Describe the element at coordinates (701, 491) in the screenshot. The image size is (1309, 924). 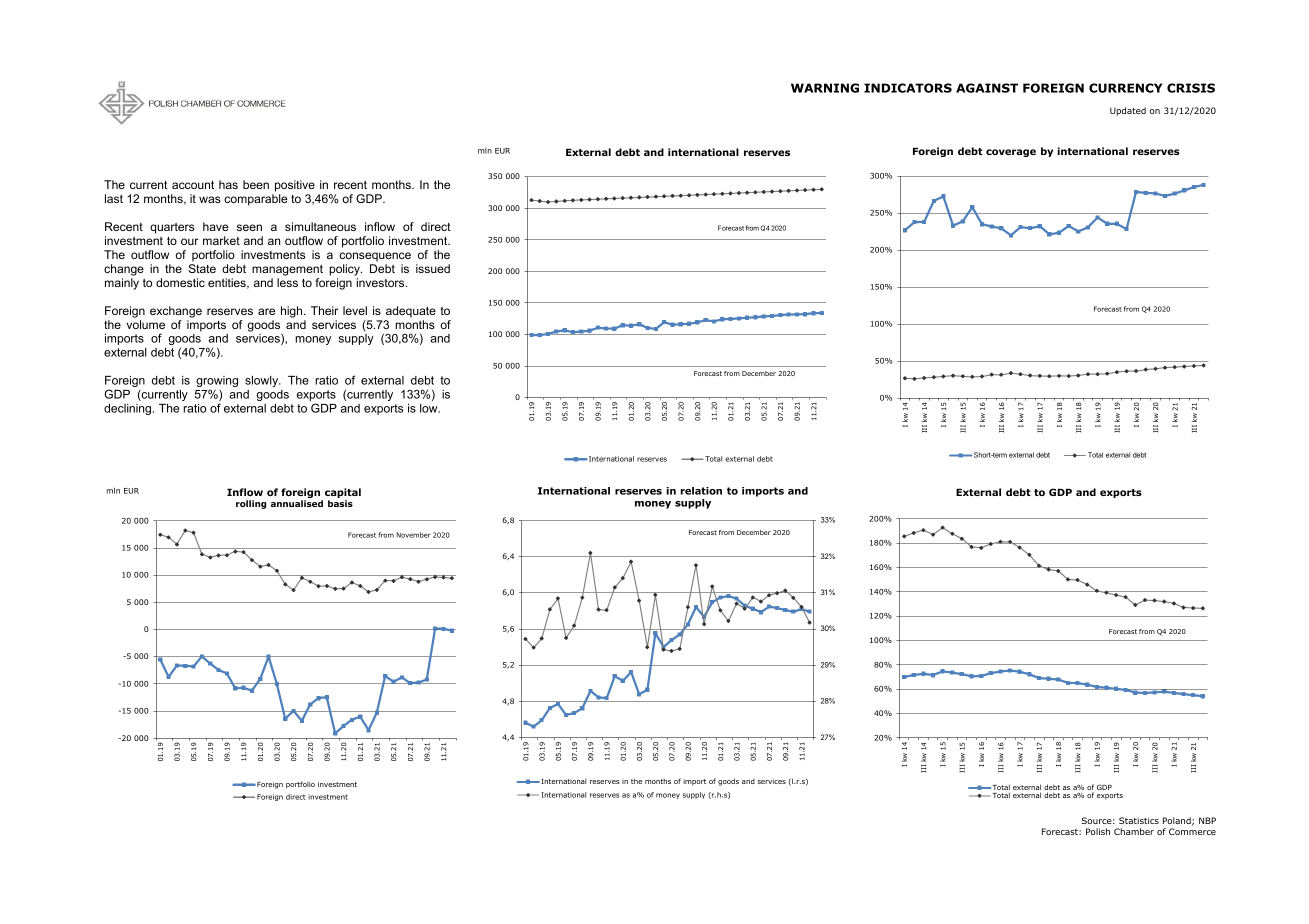
I see `relation` at that location.
